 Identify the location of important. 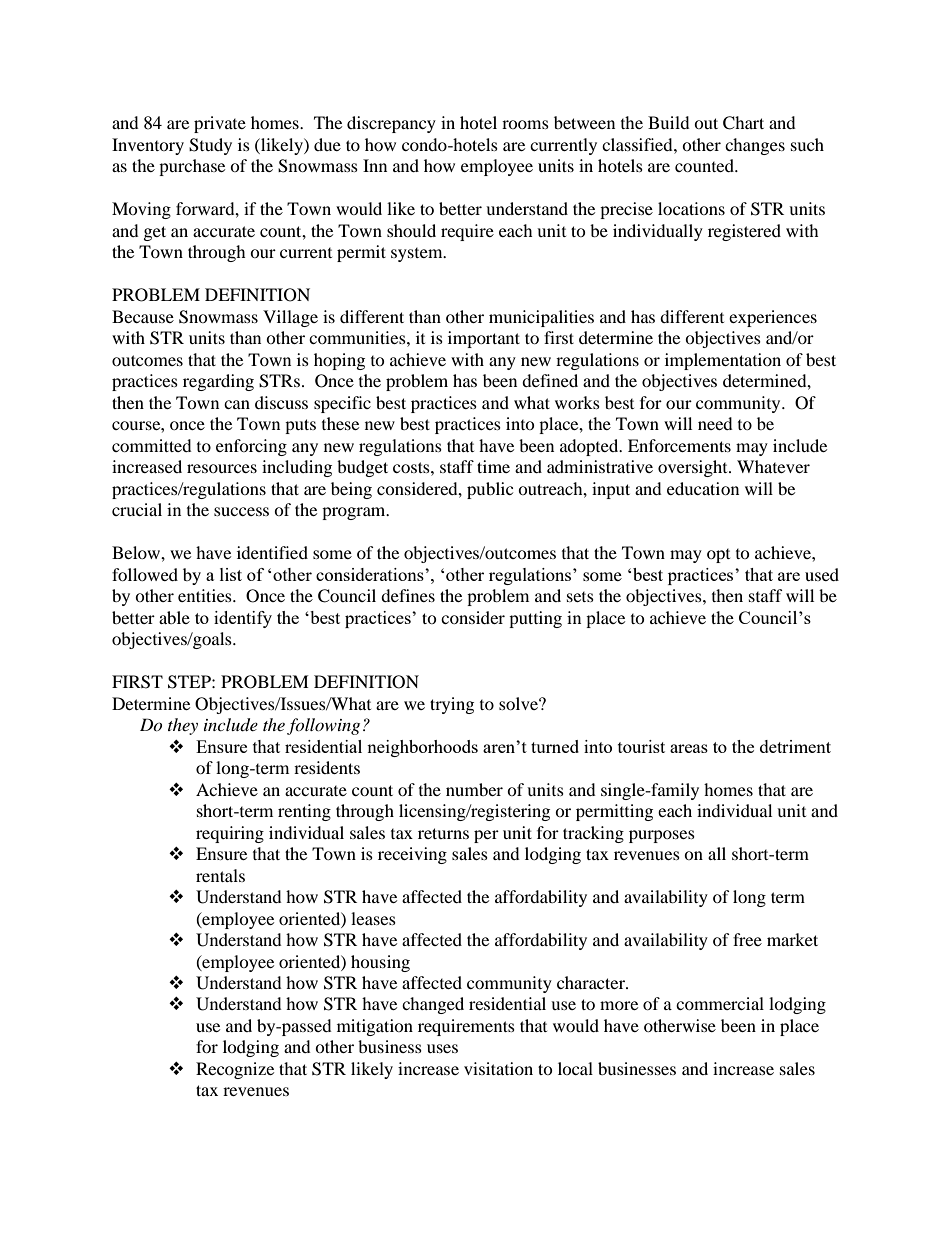
(484, 339).
